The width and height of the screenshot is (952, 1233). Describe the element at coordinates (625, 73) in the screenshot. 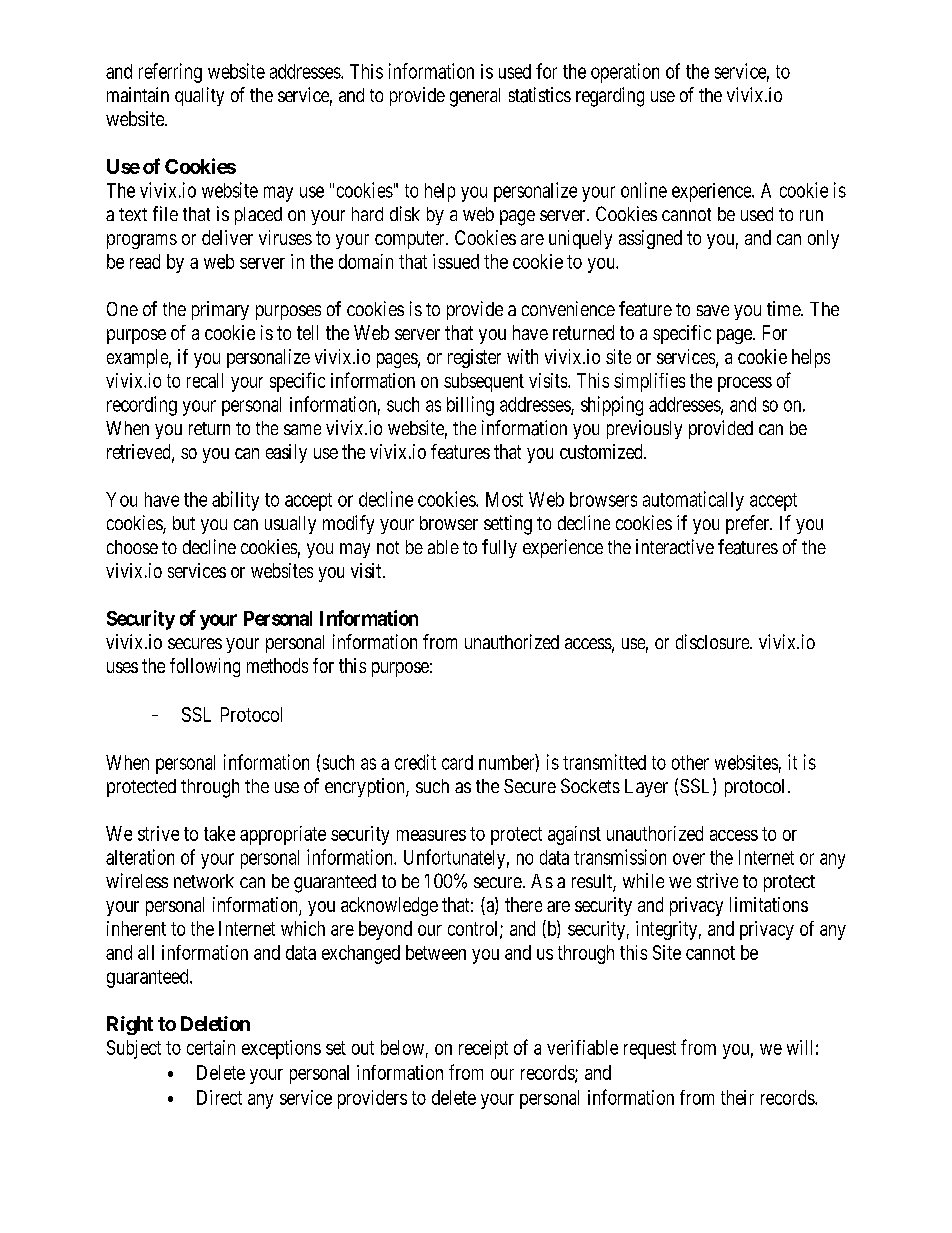

I see `operation` at that location.
